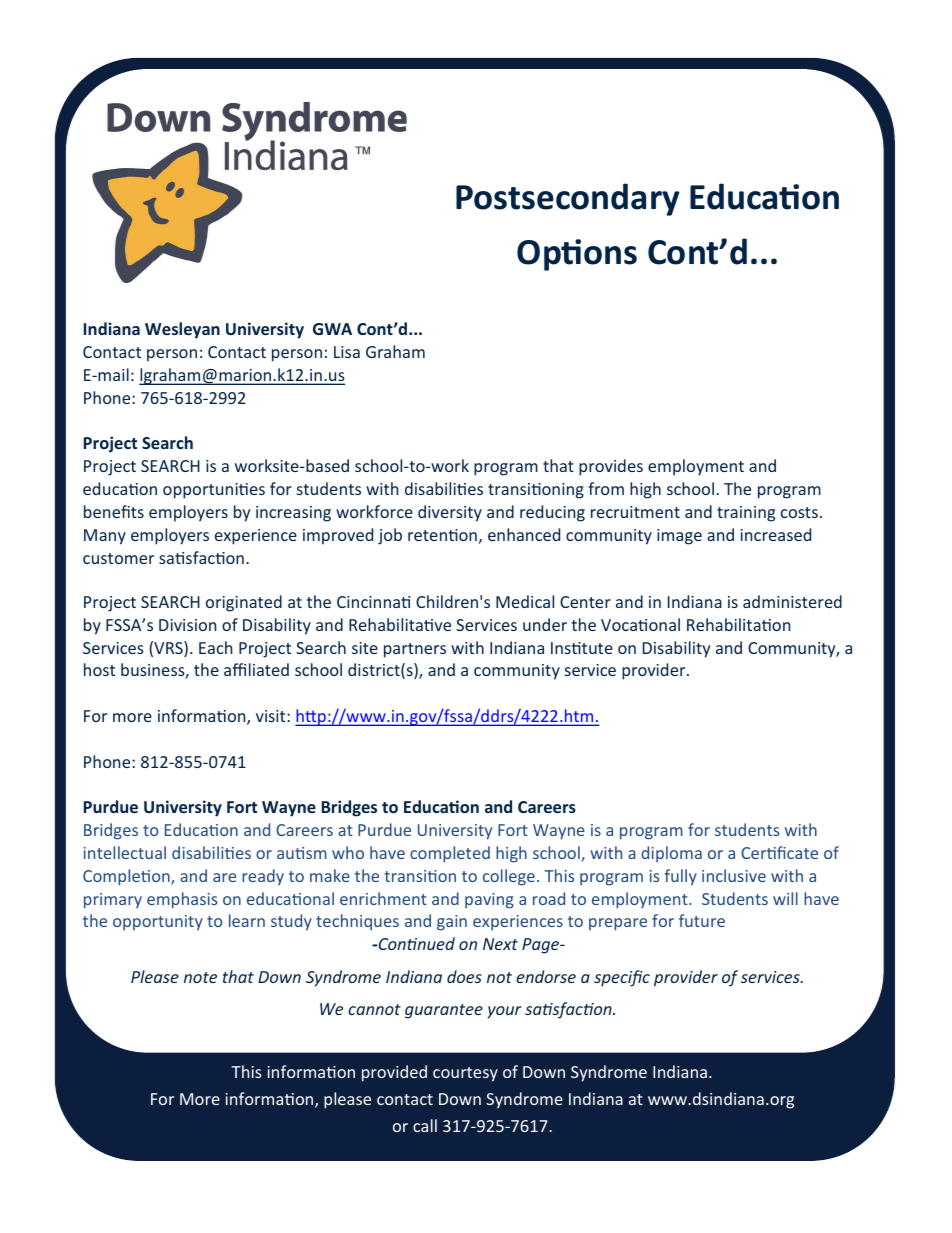 The height and width of the screenshot is (1233, 952). I want to click on Postsecondary, so click(567, 199).
